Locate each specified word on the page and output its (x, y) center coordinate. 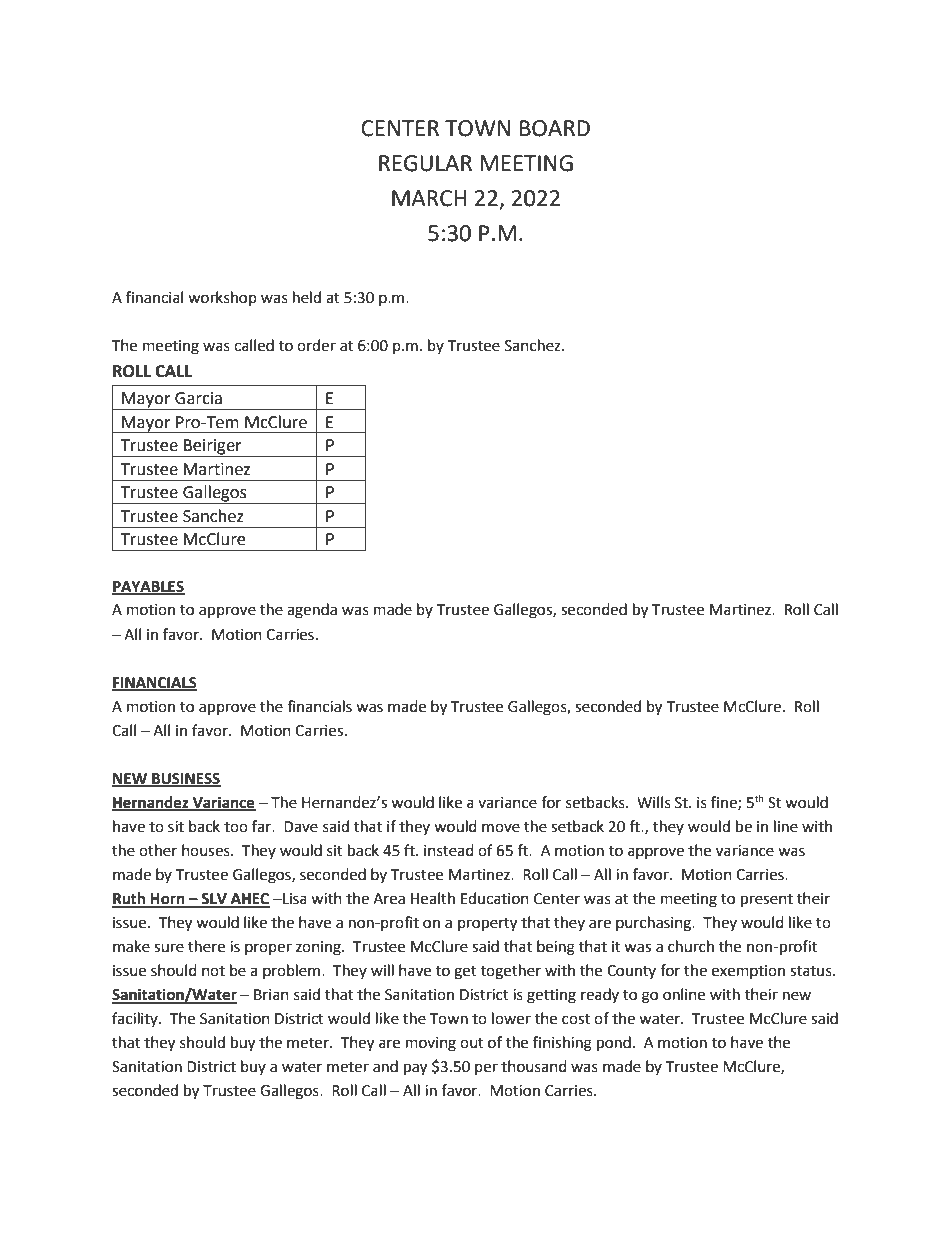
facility (136, 1019)
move (501, 828)
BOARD (555, 128)
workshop (222, 298)
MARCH (429, 198)
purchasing (654, 924)
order (316, 345)
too (236, 827)
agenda (312, 611)
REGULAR (425, 163)
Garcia (198, 398)
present (767, 901)
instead (449, 850)
